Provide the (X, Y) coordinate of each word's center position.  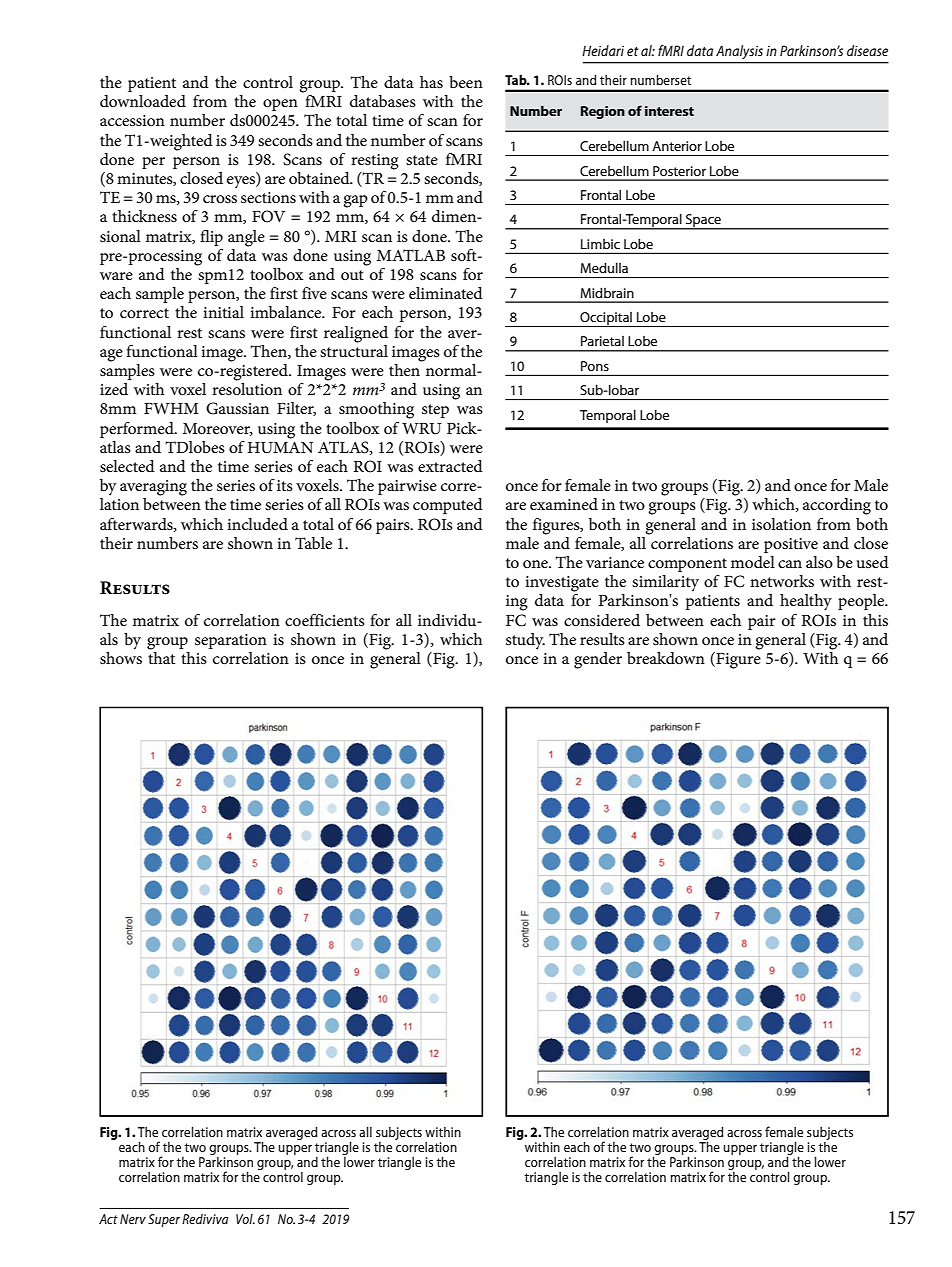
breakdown (666, 658)
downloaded (143, 101)
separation (231, 641)
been (466, 82)
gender (598, 660)
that (161, 656)
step (435, 411)
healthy (806, 602)
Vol (245, 1219)
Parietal (602, 341)
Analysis (739, 52)
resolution (247, 387)
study (525, 641)
